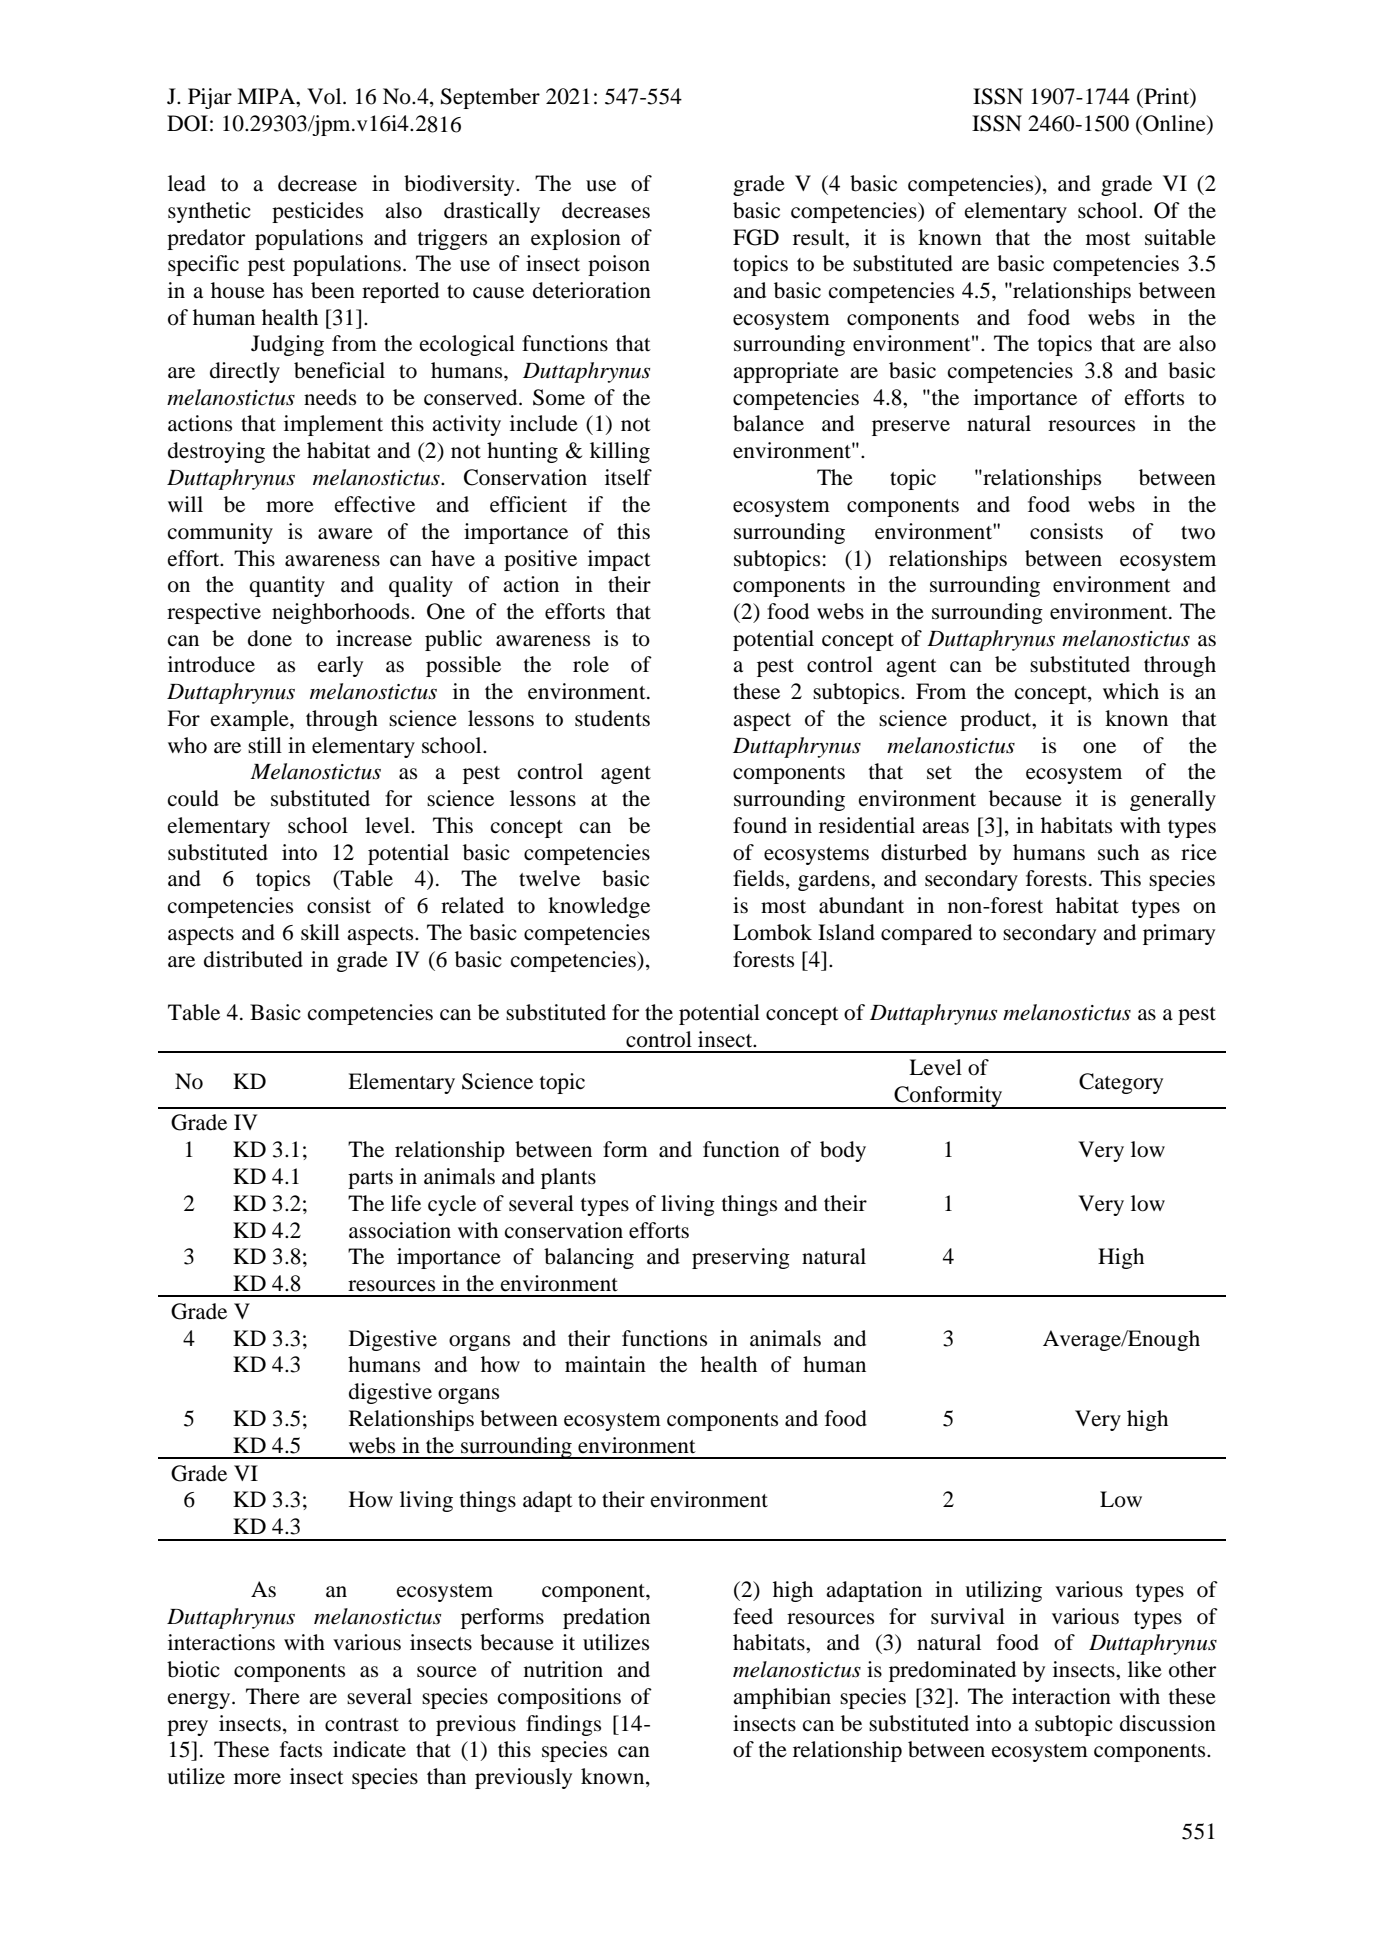 The image size is (1384, 1958). Describe the element at coordinates (1174, 124) in the screenshot. I see `Online` at that location.
